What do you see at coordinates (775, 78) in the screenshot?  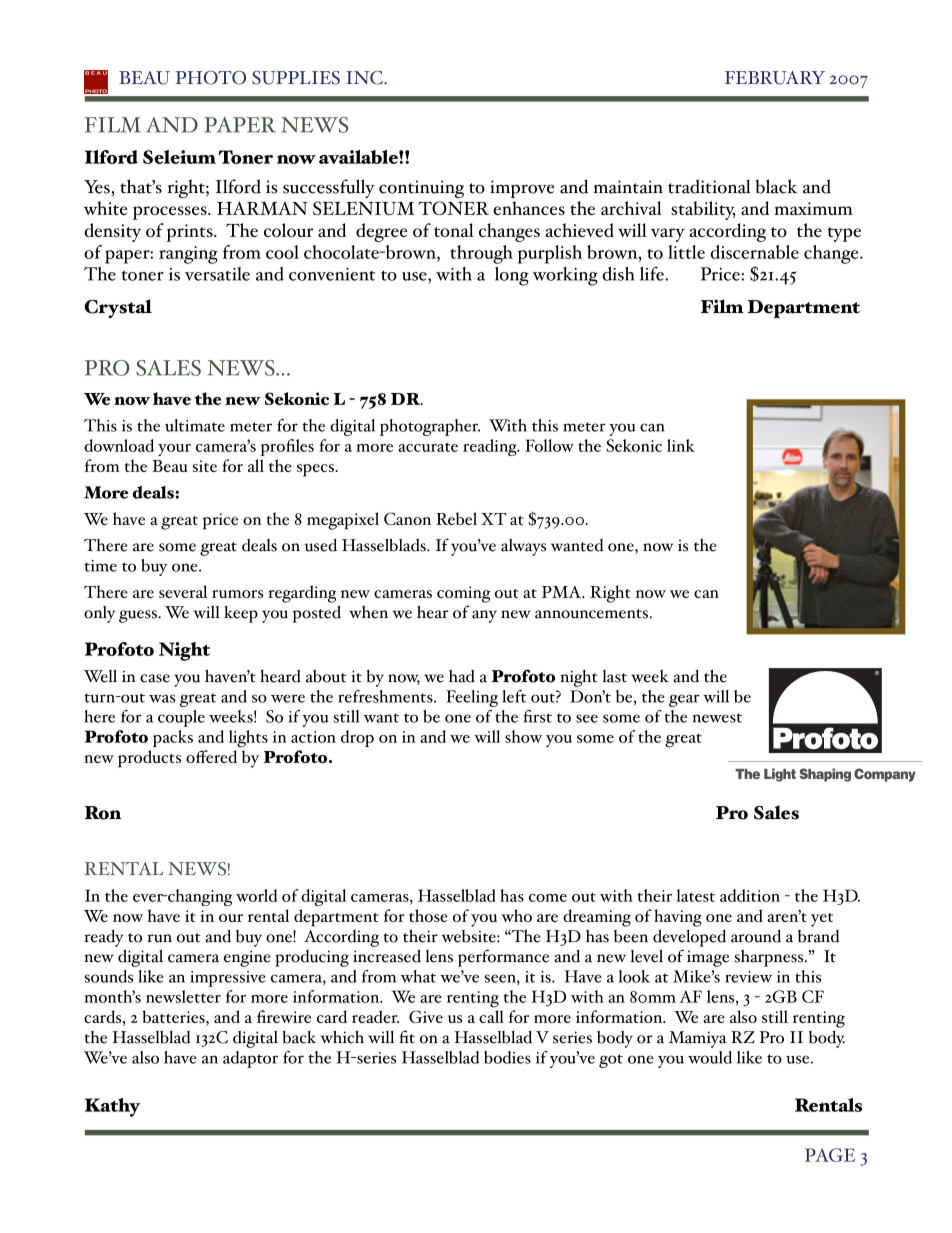 I see `FEBRUARY` at bounding box center [775, 78].
